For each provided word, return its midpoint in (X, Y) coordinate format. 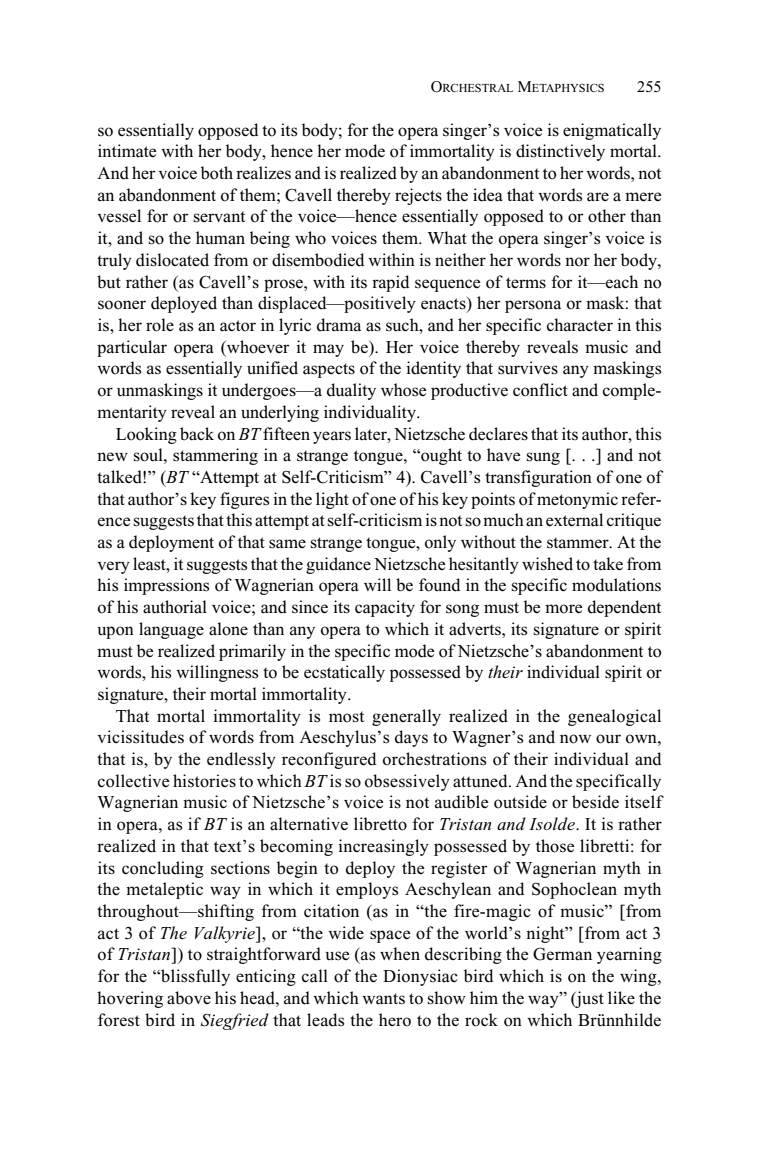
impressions (166, 586)
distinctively (560, 152)
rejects (418, 196)
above (189, 998)
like (621, 997)
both (217, 173)
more (563, 609)
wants (383, 999)
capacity (385, 608)
